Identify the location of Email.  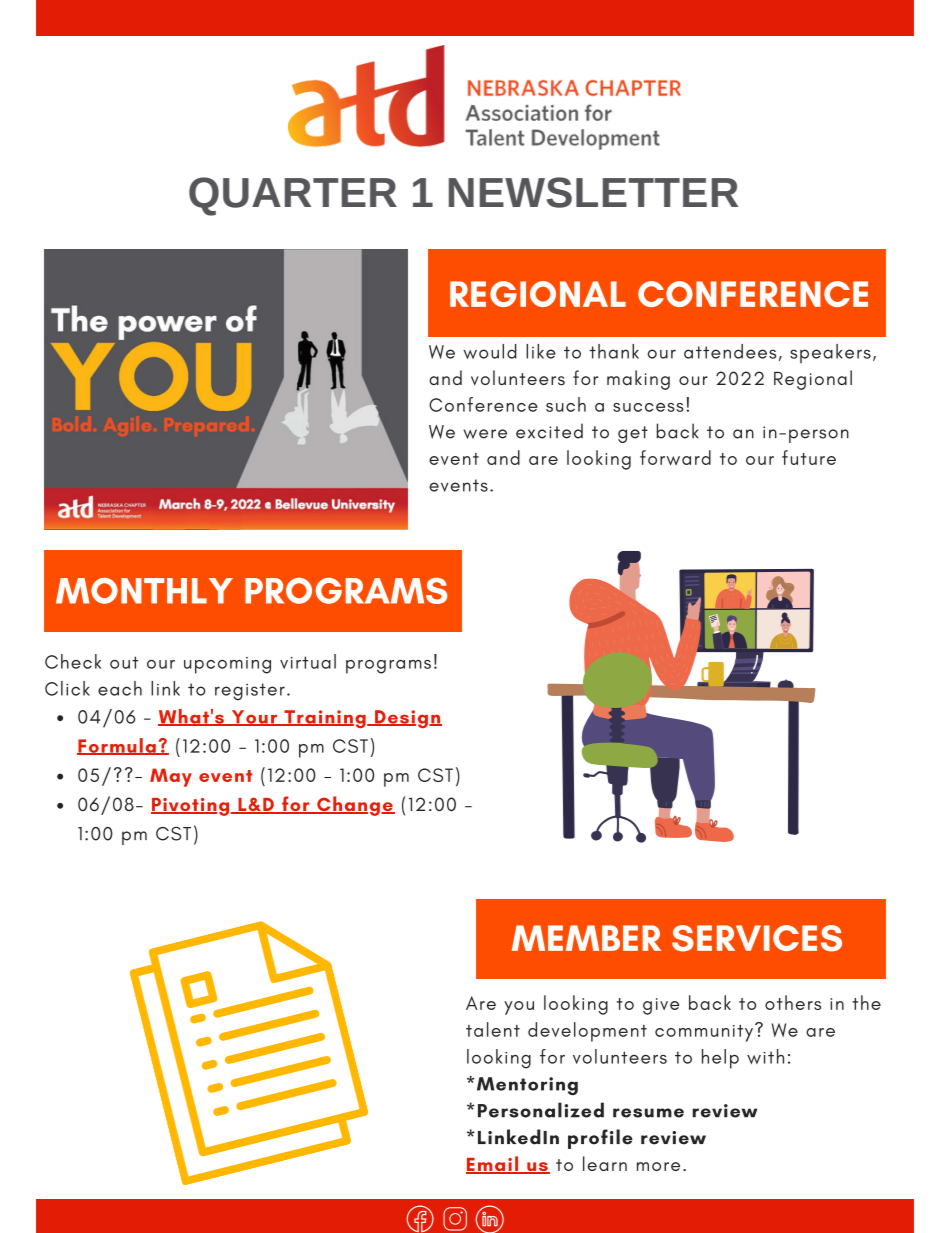
(493, 1165).
